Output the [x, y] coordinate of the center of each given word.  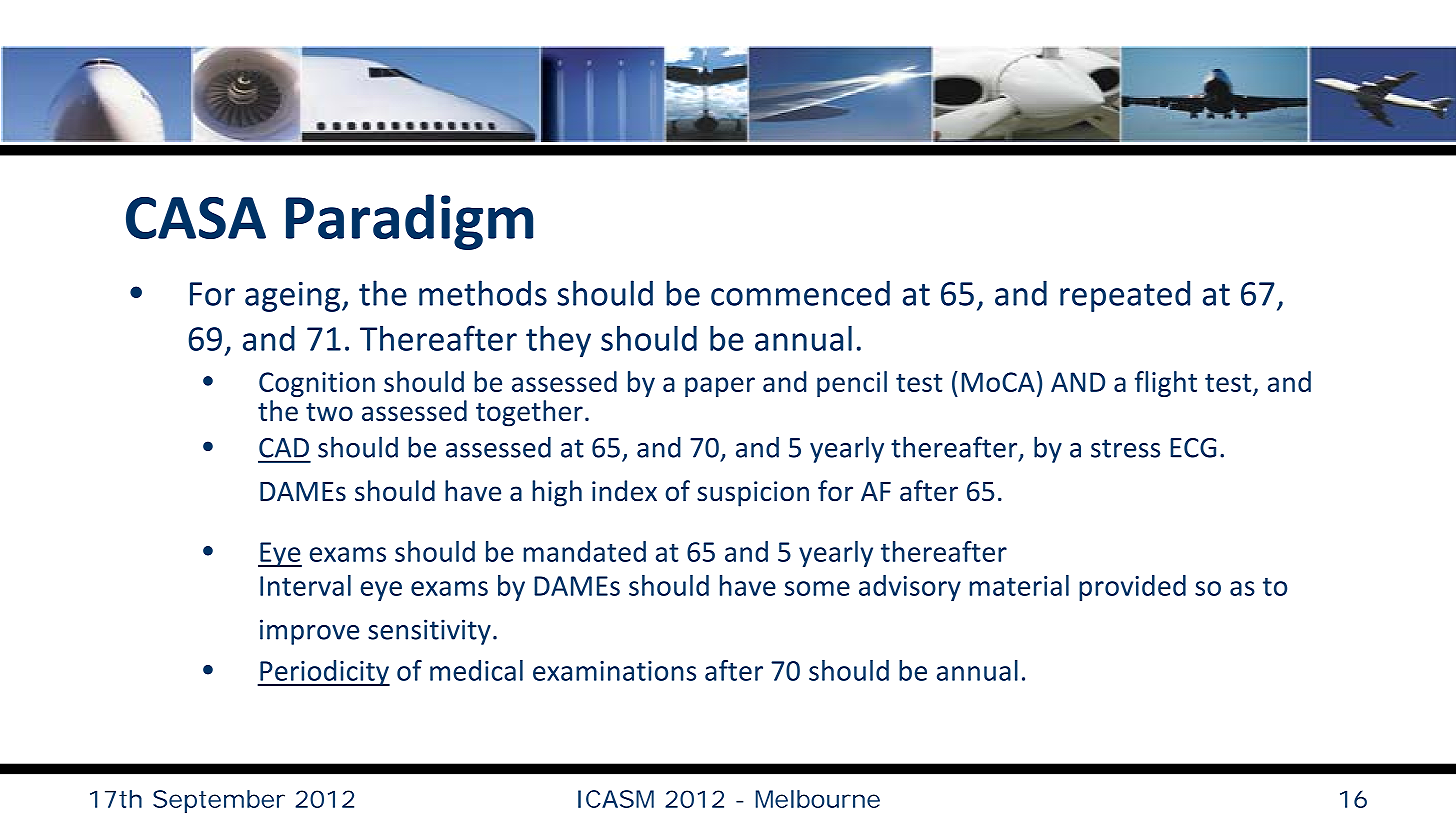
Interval [305, 585]
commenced [800, 293]
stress [1125, 448]
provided [1132, 588]
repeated [1125, 296]
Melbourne [818, 799]
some [817, 588]
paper [720, 387]
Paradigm [409, 222]
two [329, 412]
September [219, 801]
